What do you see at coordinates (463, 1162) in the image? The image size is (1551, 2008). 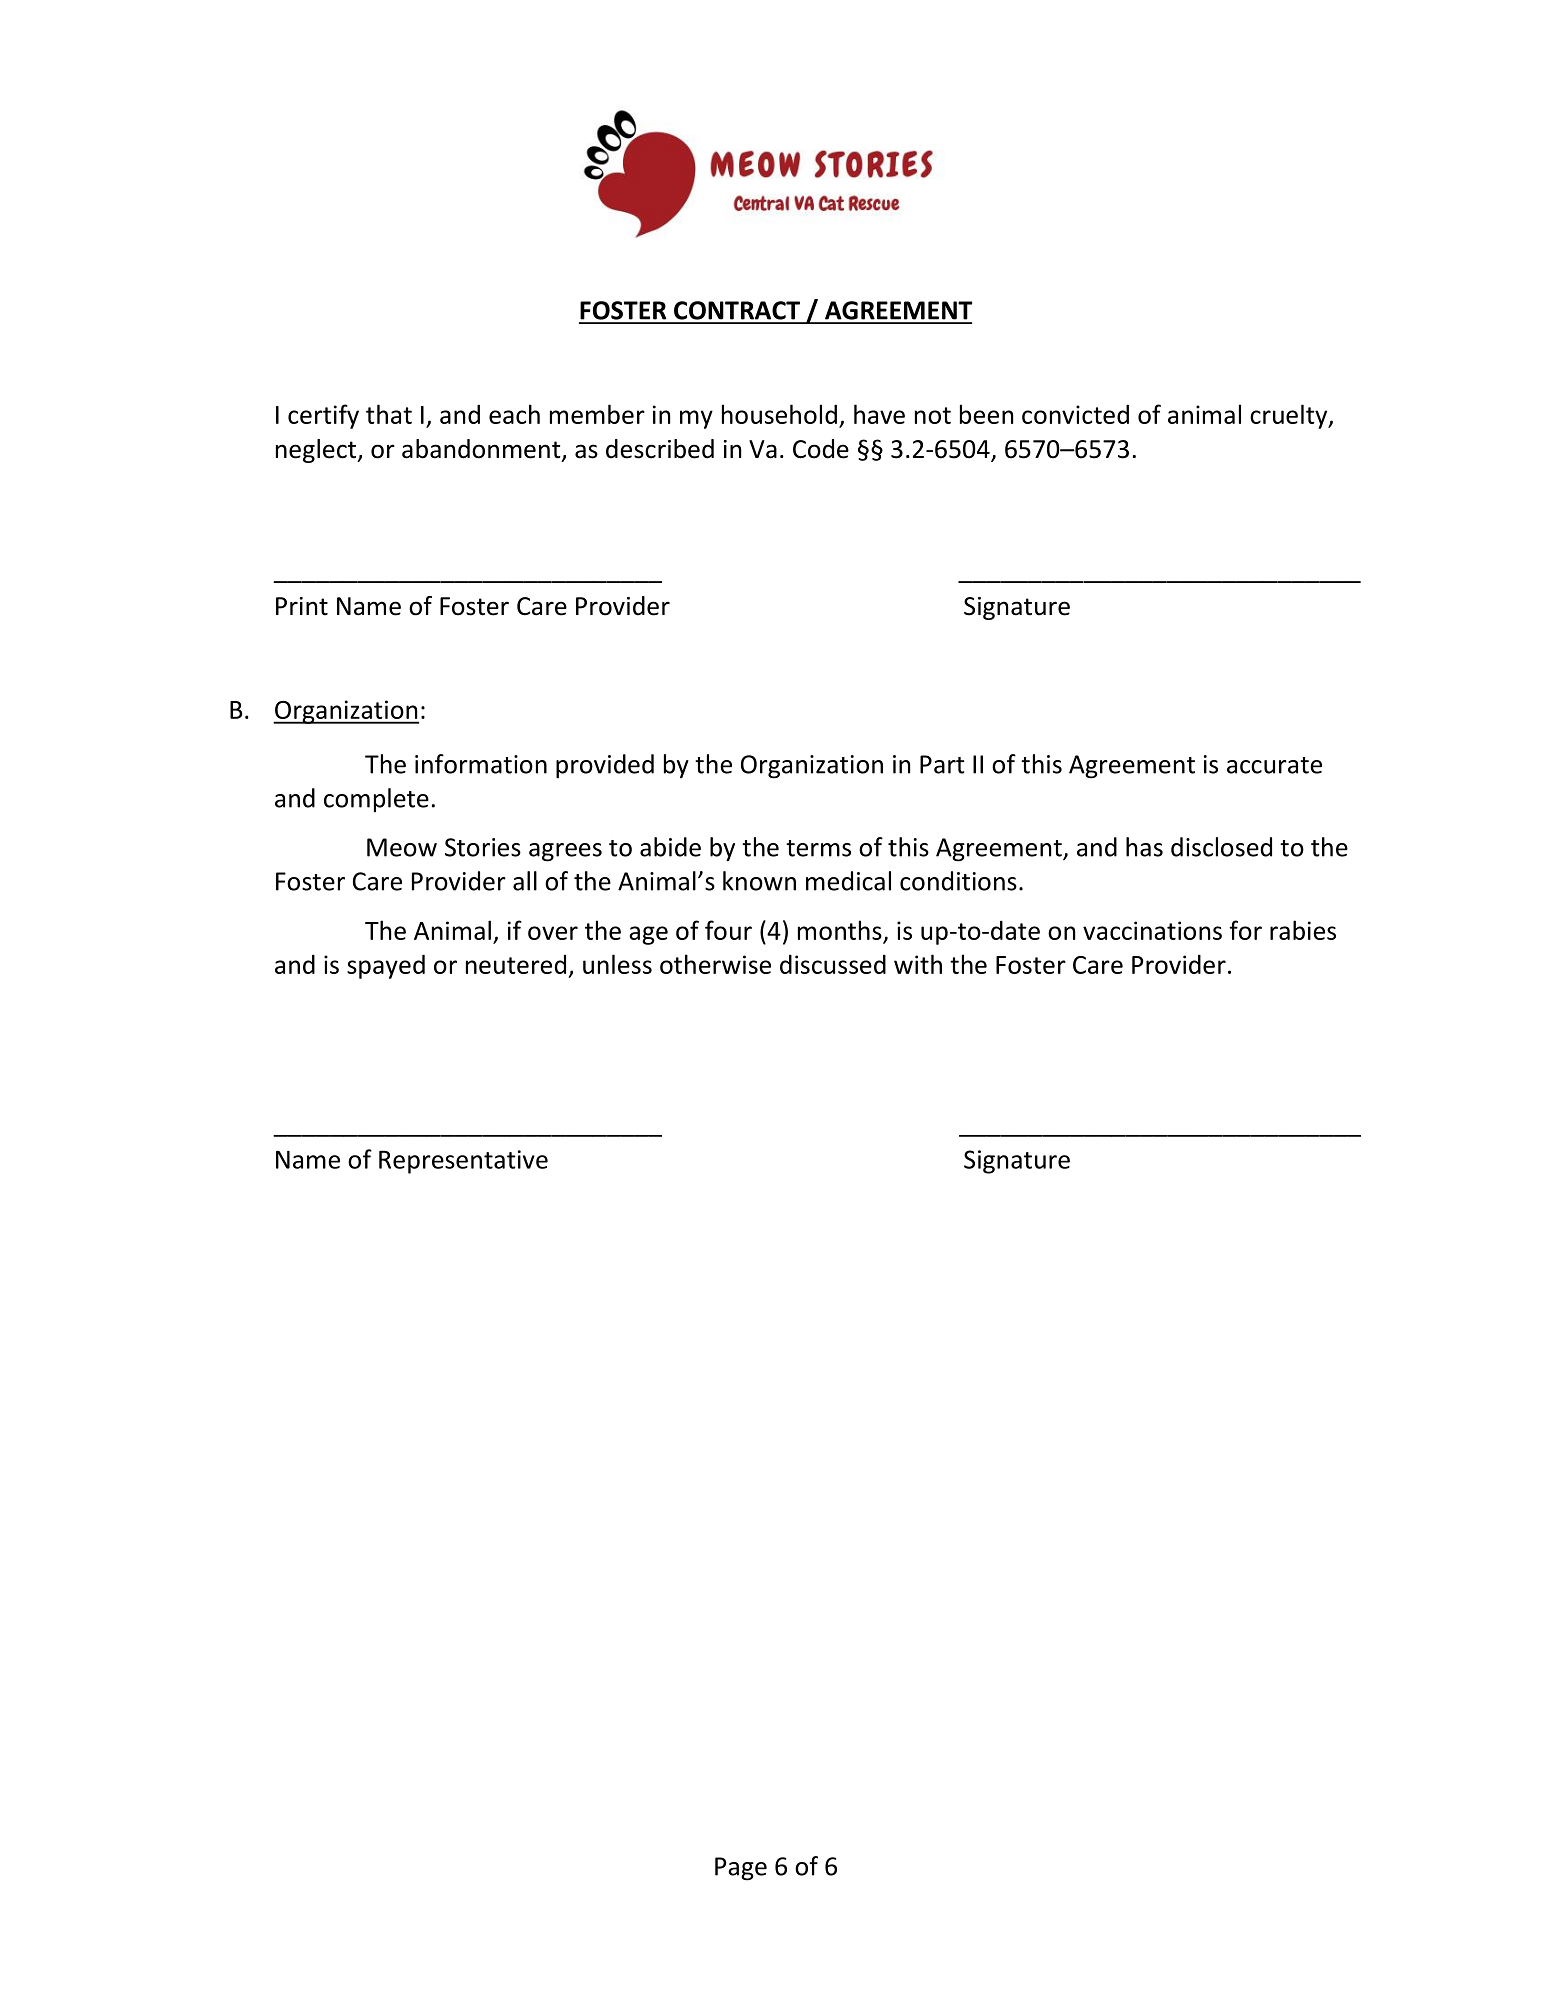 I see `Representative` at bounding box center [463, 1162].
